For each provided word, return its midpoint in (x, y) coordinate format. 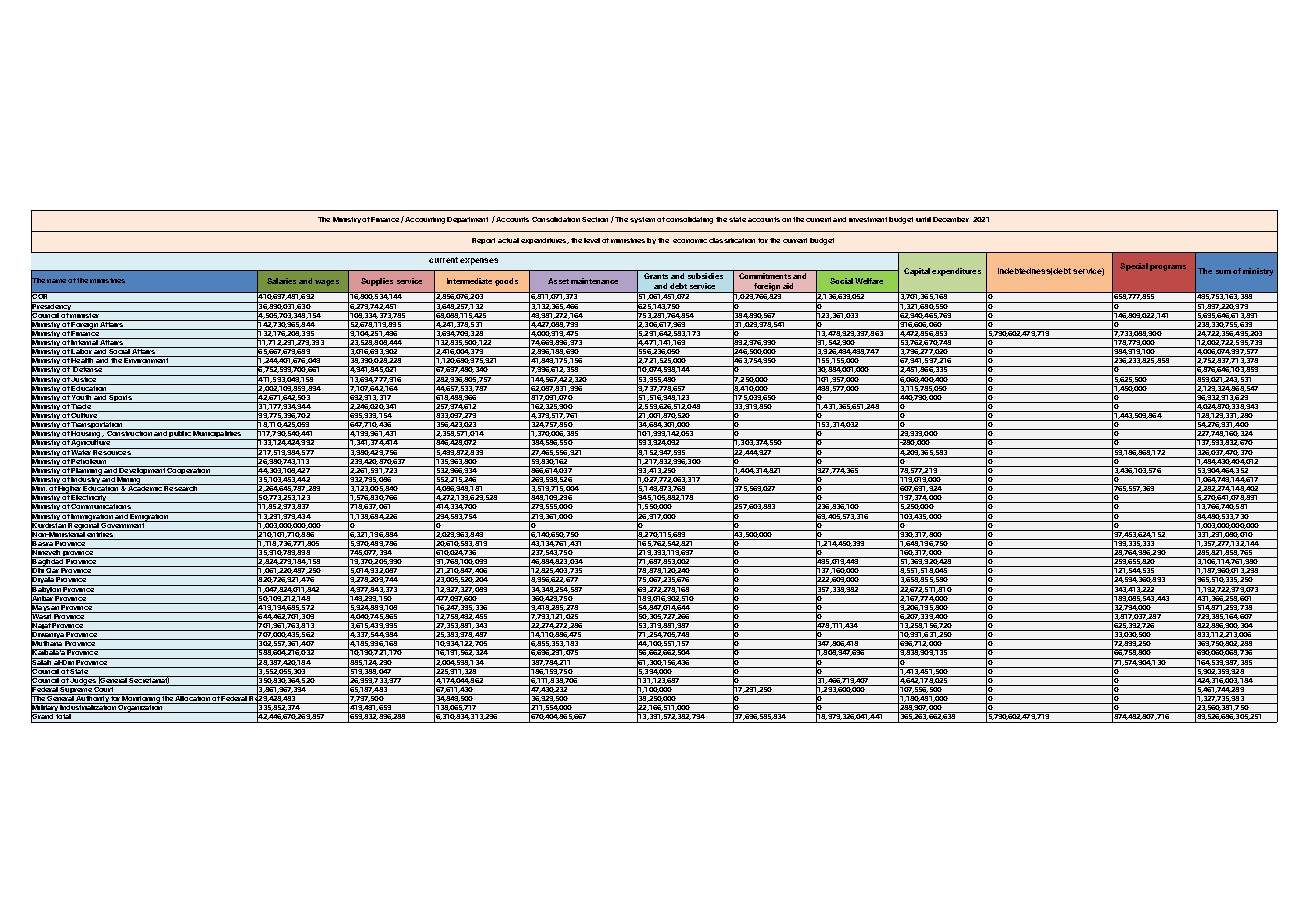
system (642, 220)
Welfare (869, 281)
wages (327, 283)
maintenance (594, 281)
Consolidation (556, 219)
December (951, 219)
